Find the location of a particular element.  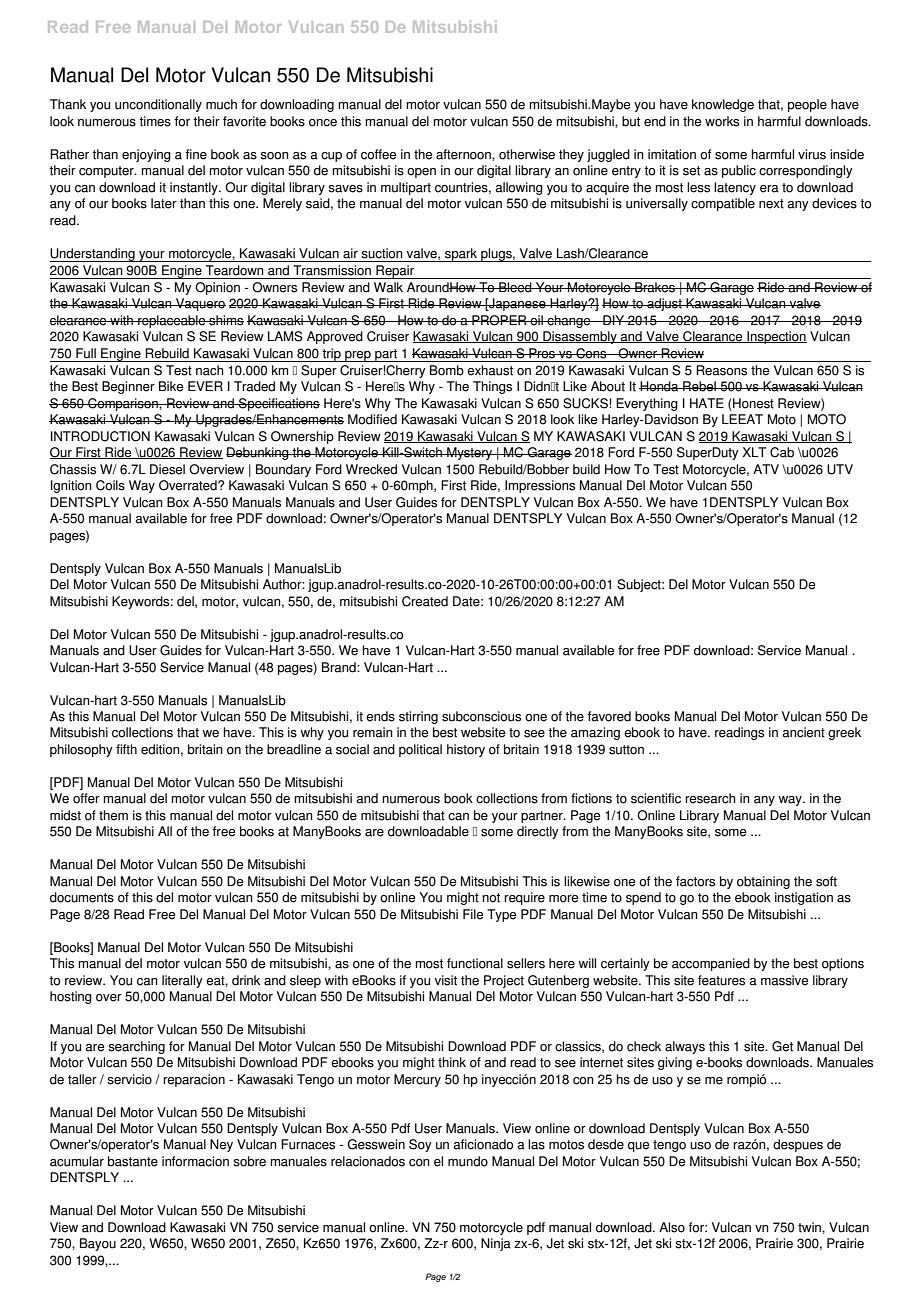

ancient is located at coordinates (803, 732).
